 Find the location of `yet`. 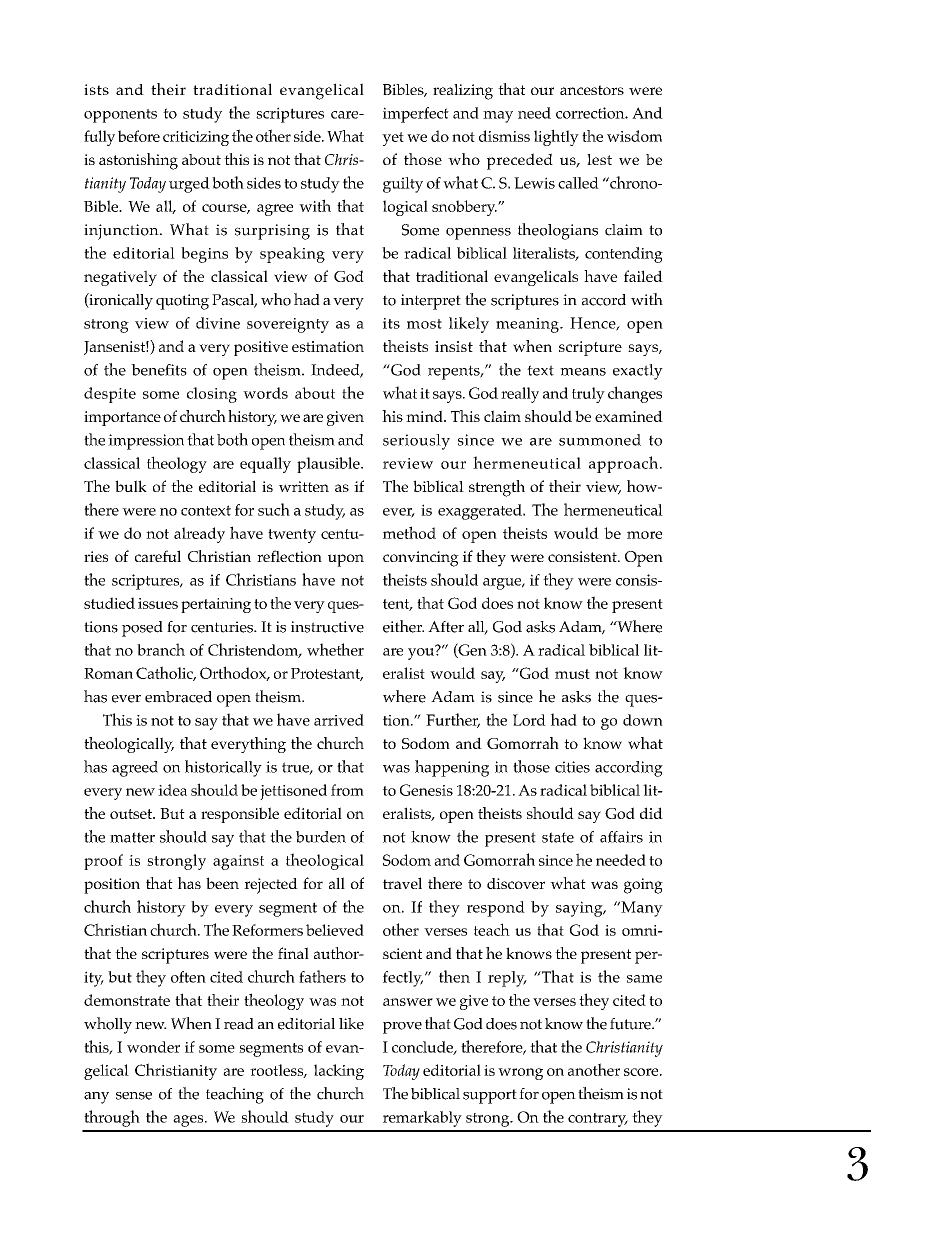

yet is located at coordinates (393, 139).
